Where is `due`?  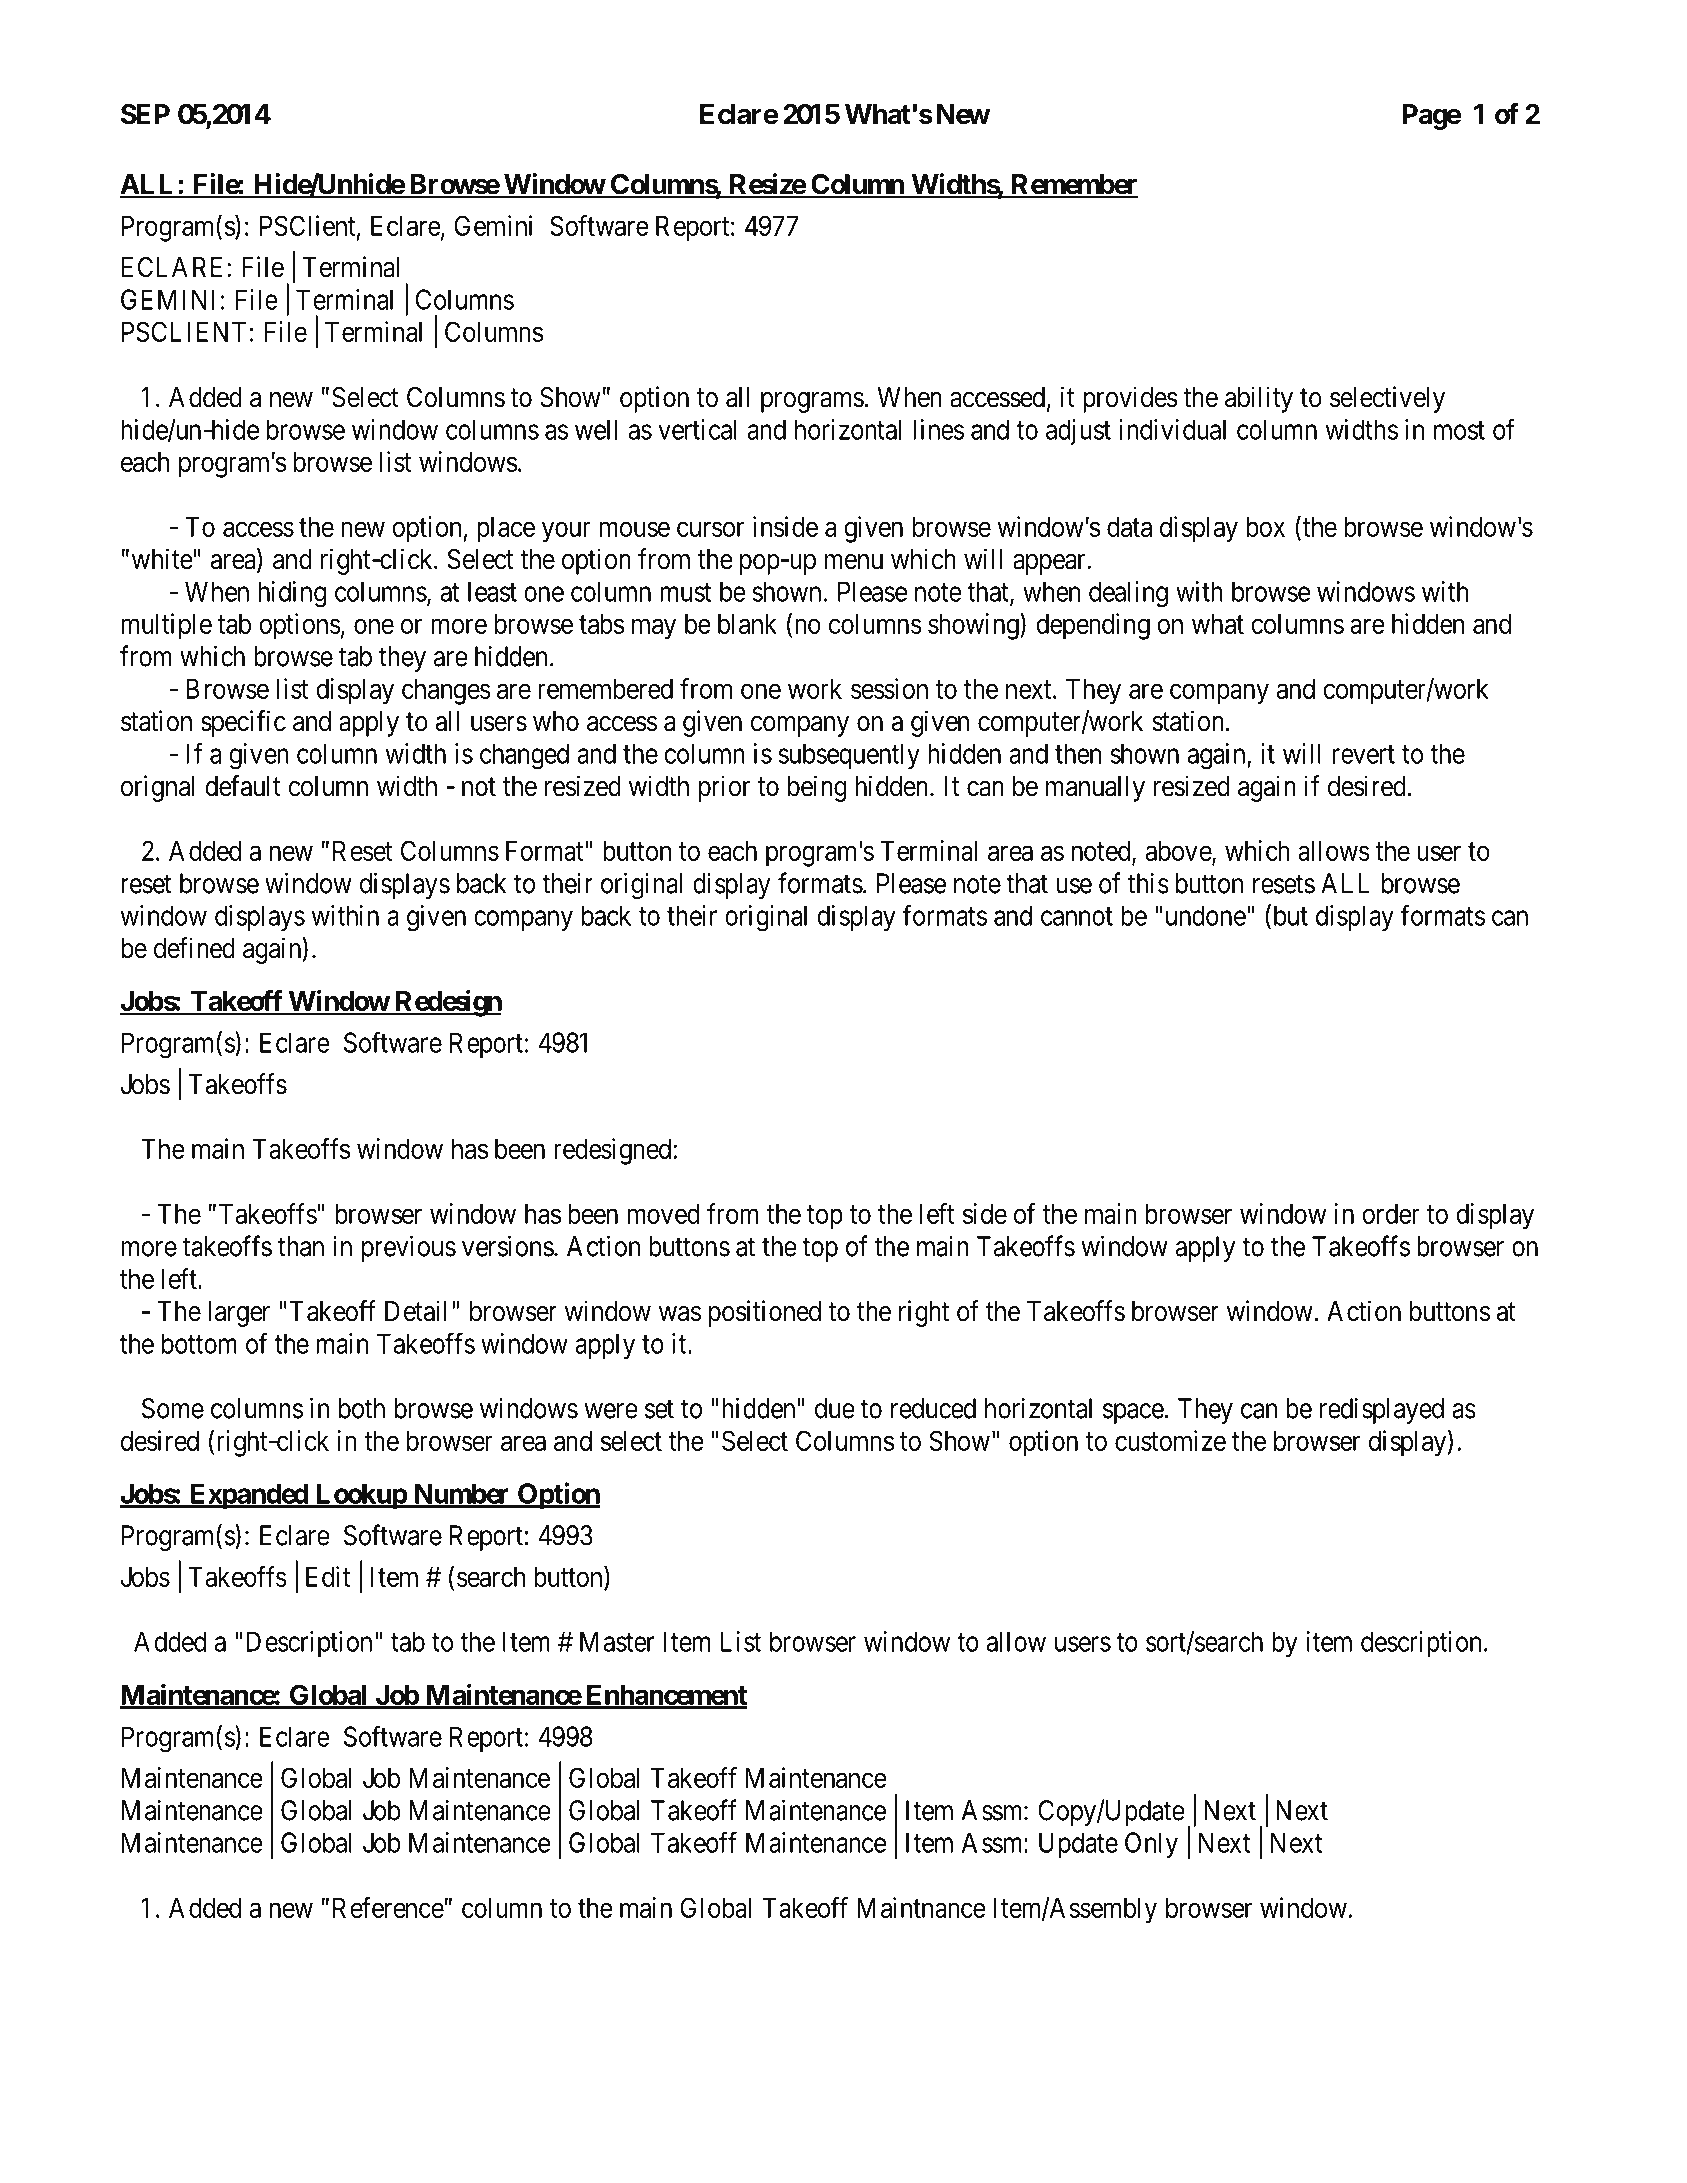
due is located at coordinates (835, 1408).
